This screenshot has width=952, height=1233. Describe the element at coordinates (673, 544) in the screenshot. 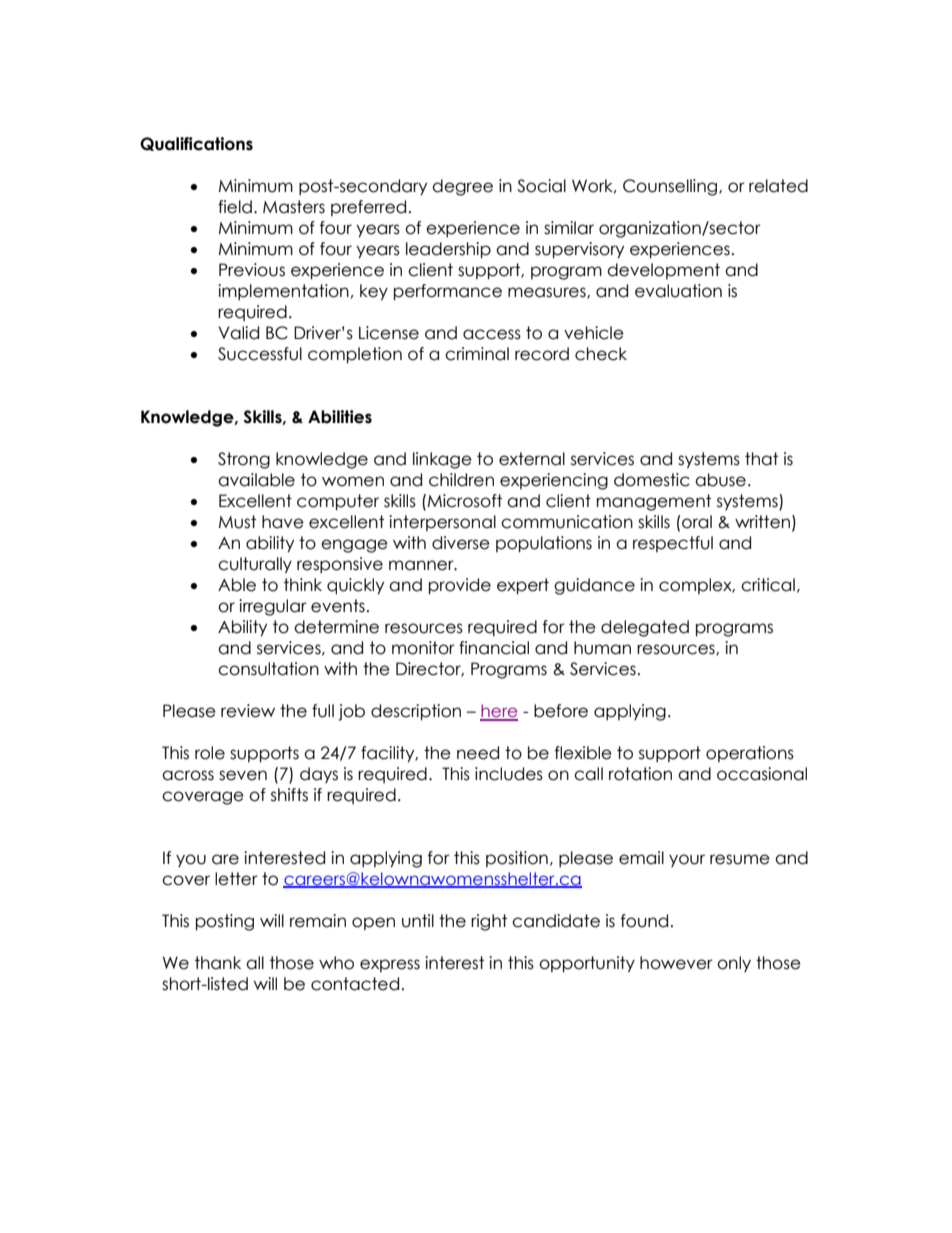

I see `respectful` at that location.
